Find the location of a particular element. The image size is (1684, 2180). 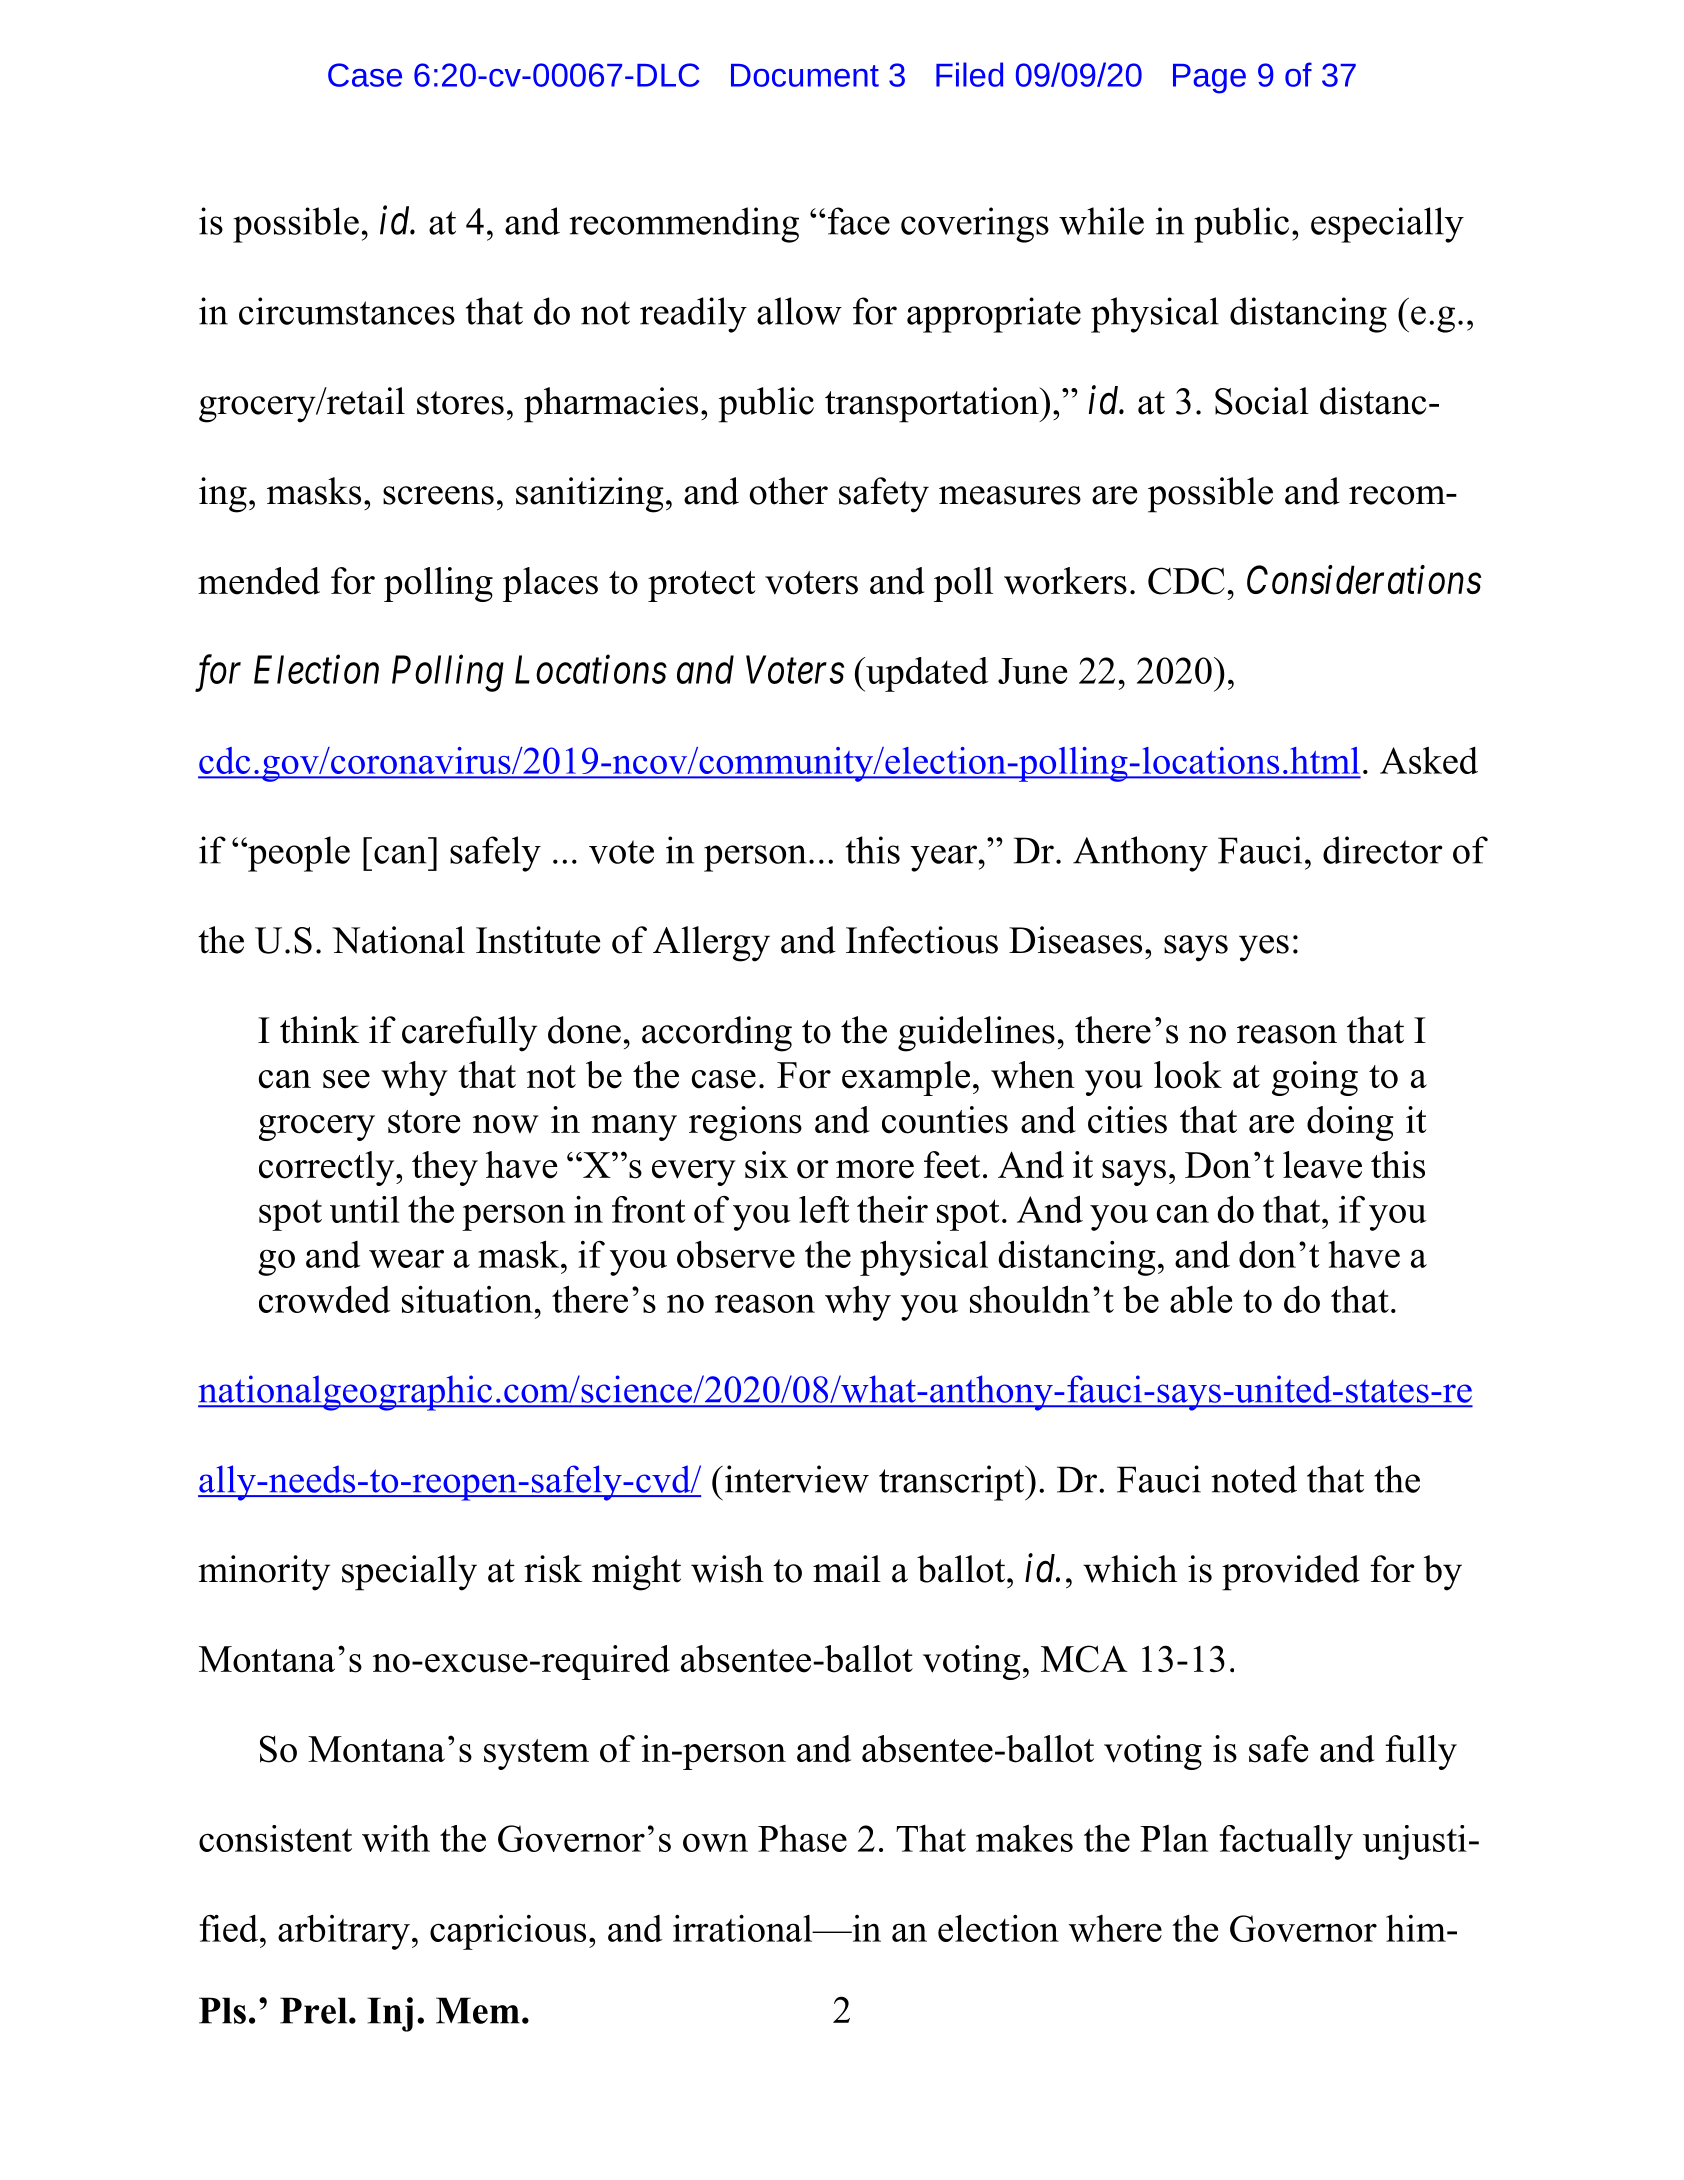

Document is located at coordinates (805, 75).
